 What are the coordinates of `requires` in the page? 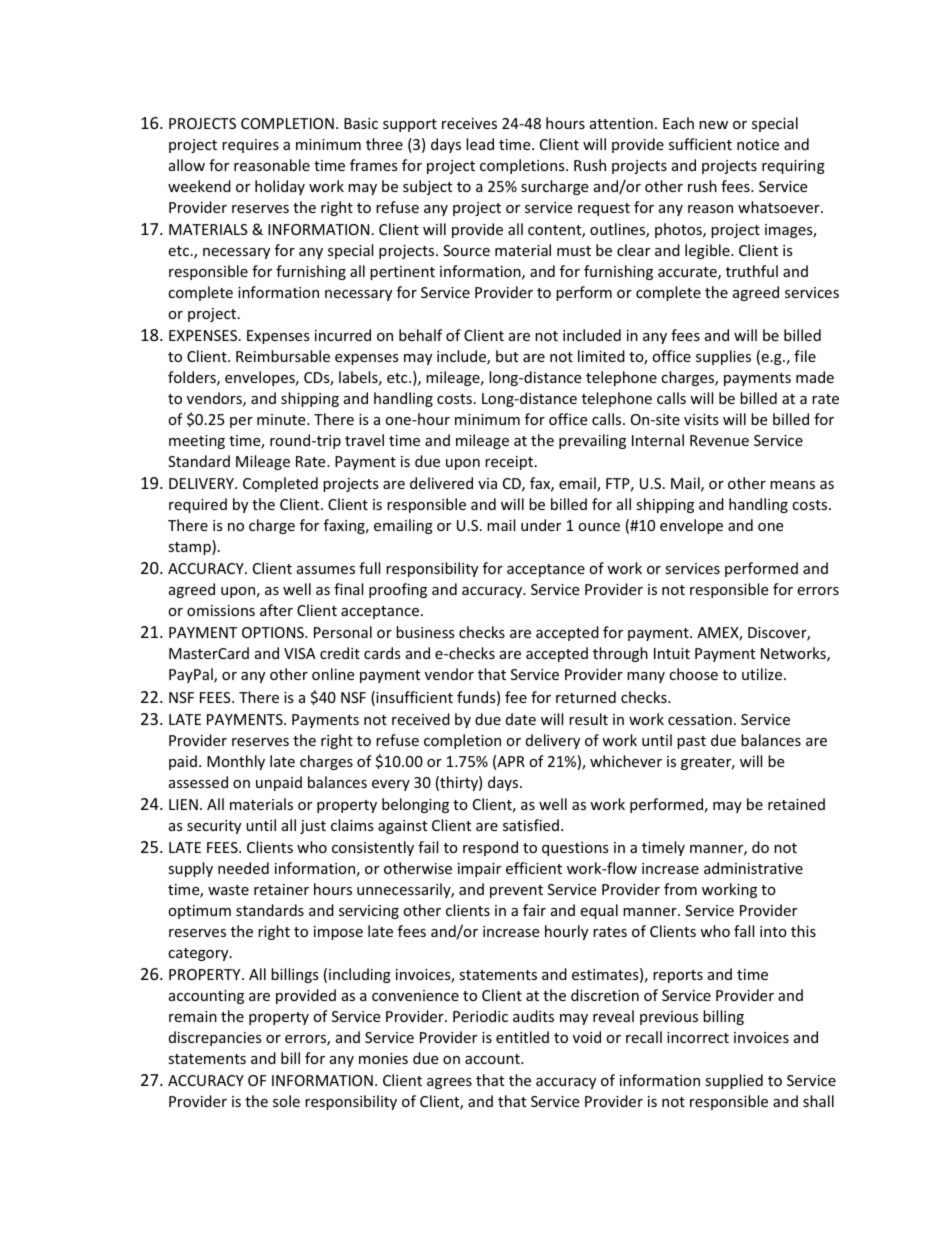 It's located at (250, 146).
